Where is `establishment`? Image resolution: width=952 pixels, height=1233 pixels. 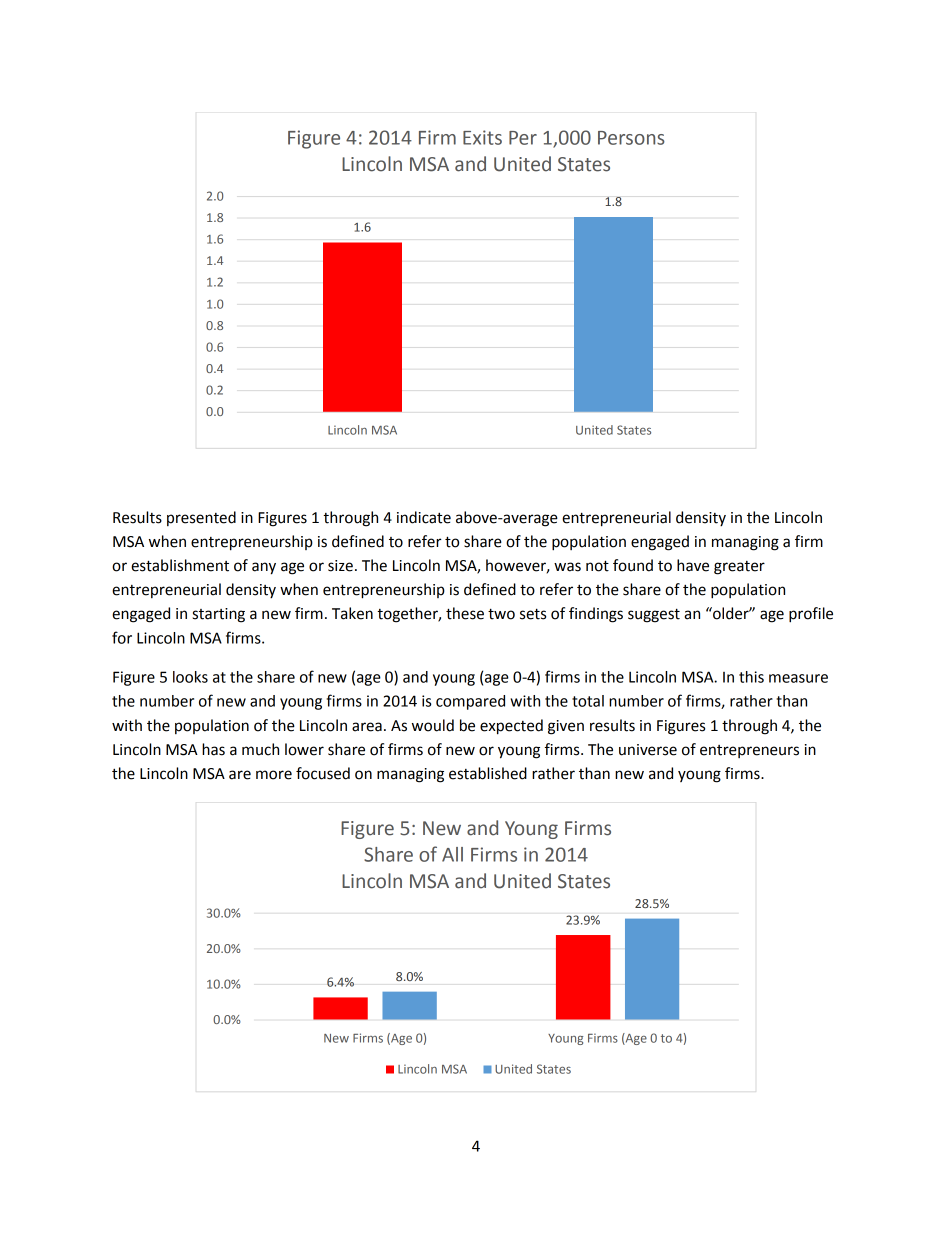 establishment is located at coordinates (180, 565).
